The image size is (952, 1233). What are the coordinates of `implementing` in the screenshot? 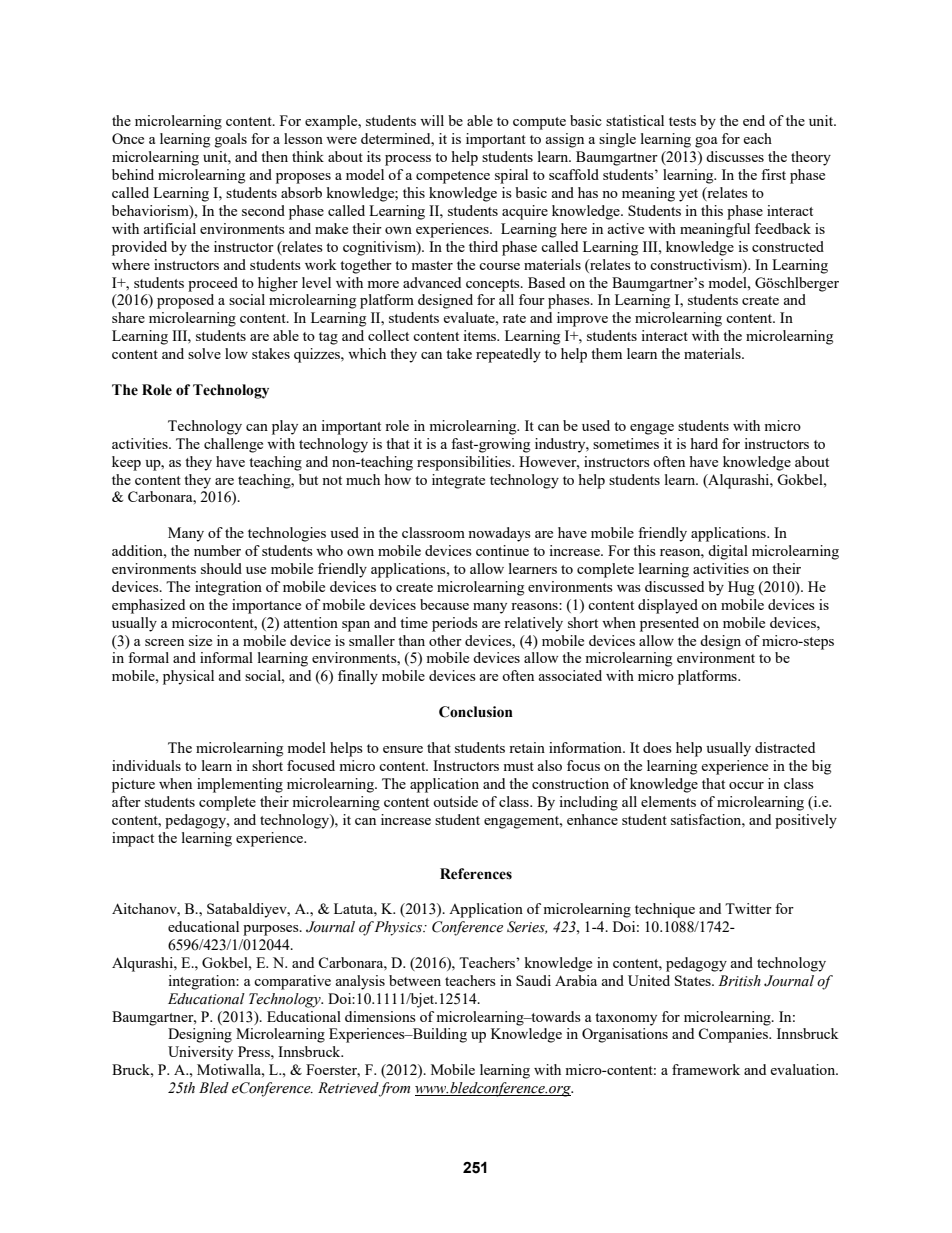 It's located at (240, 785).
